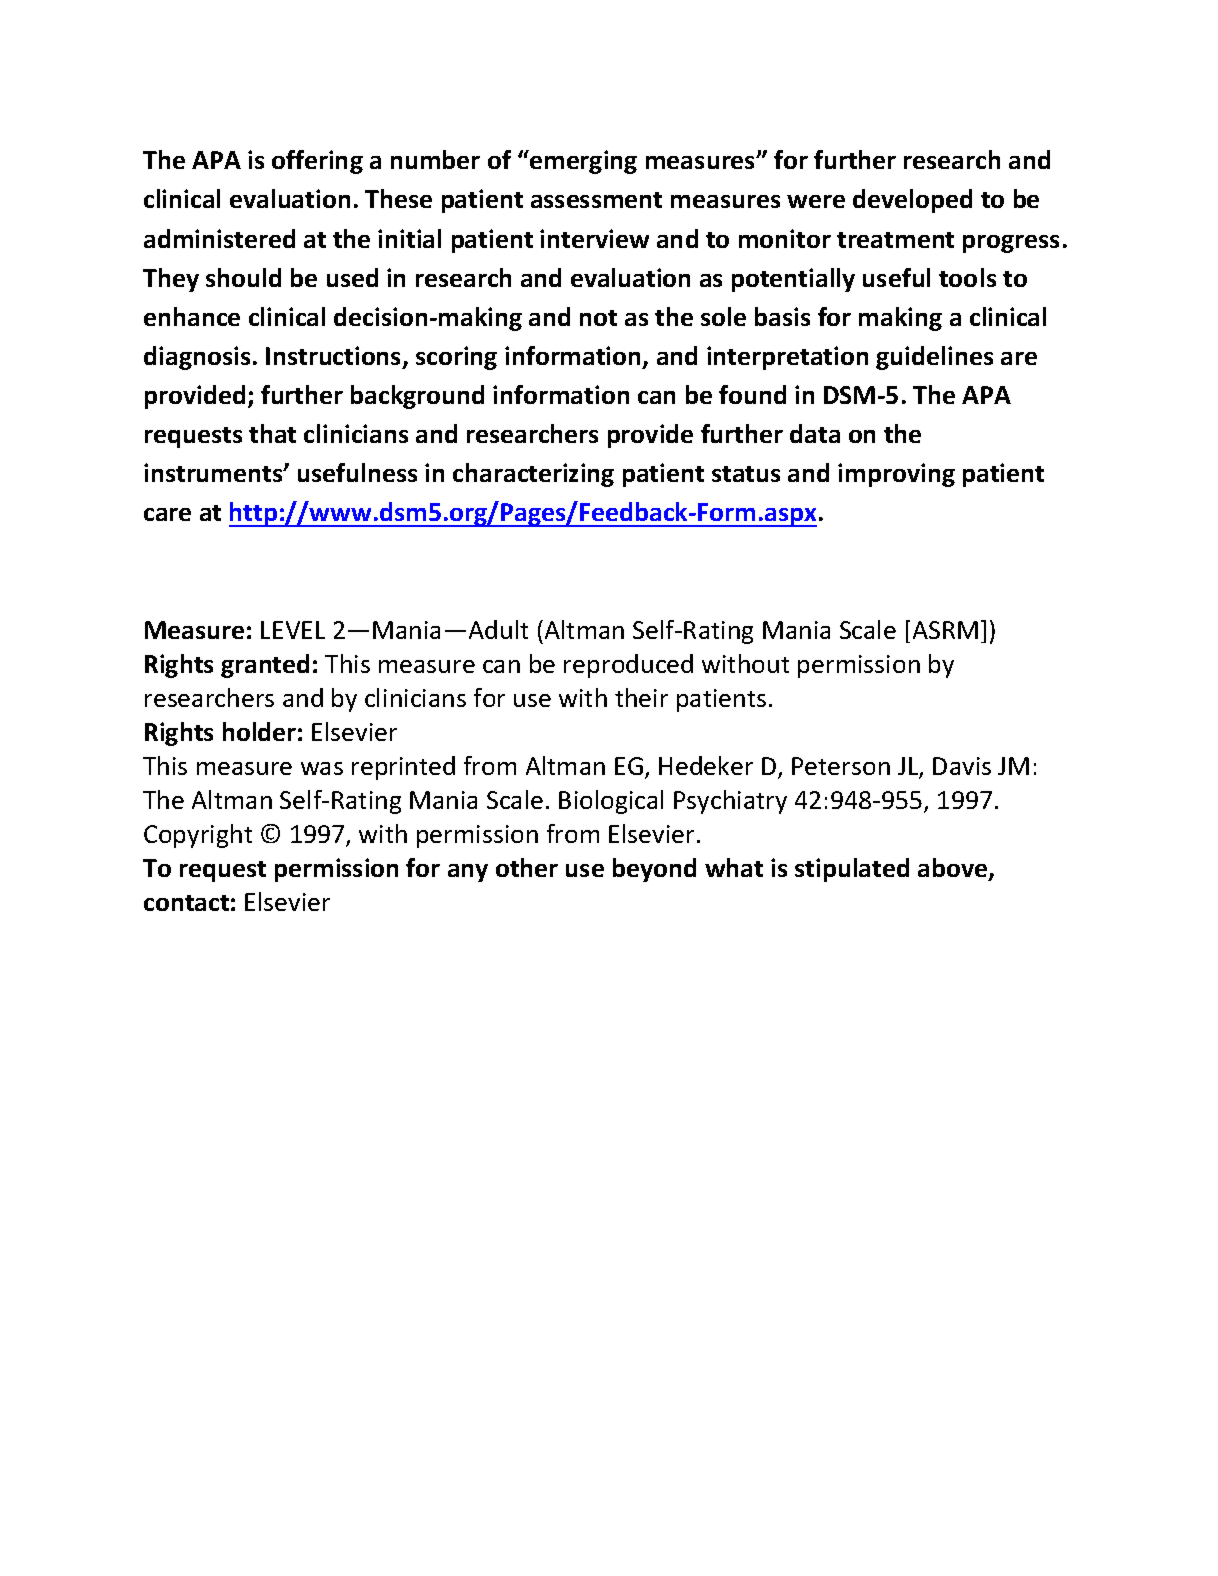  I want to click on care, so click(167, 514).
